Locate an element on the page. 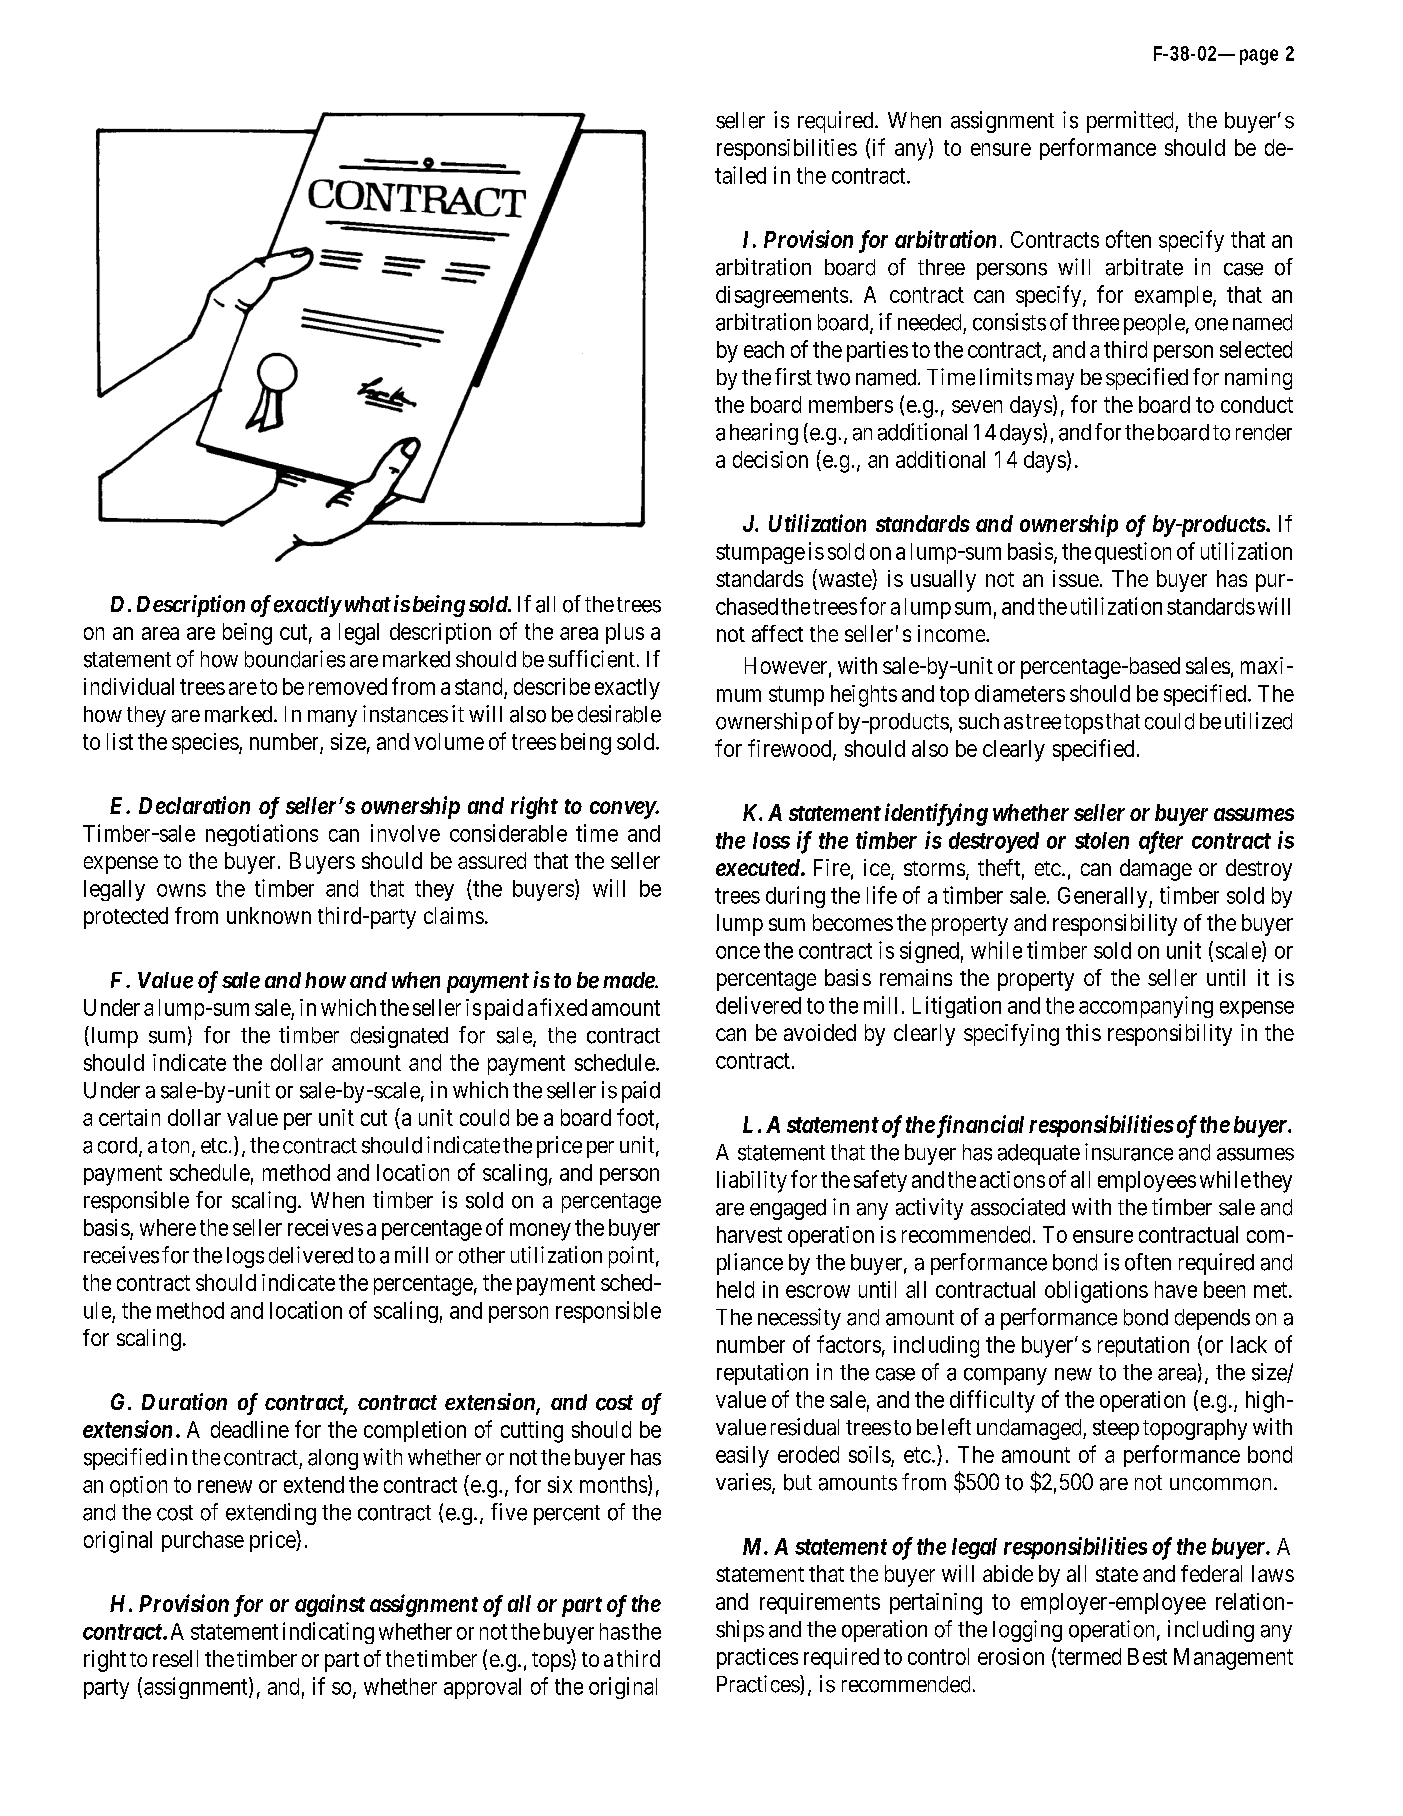  Generally is located at coordinates (1104, 897).
